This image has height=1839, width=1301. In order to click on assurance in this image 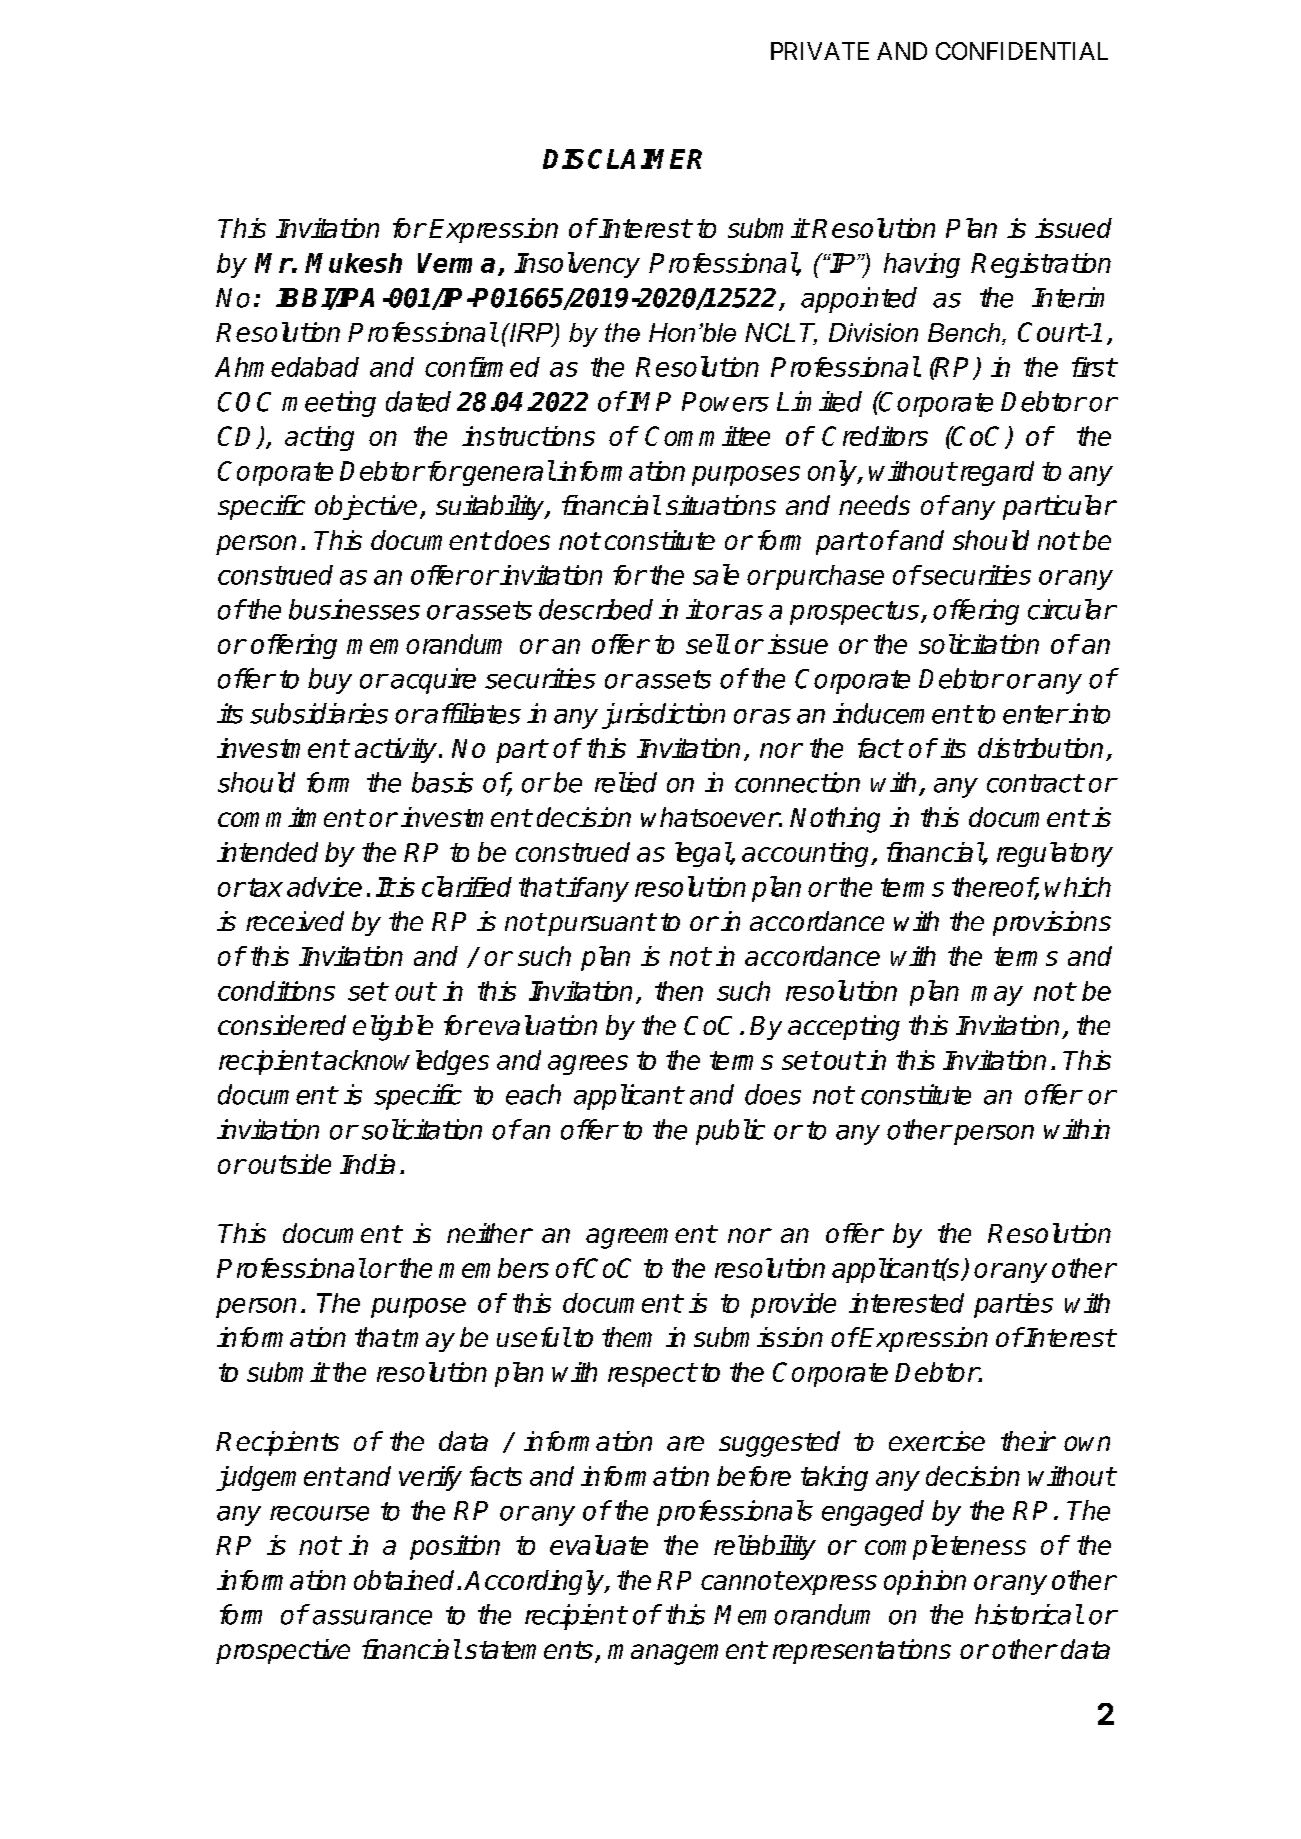, I will do `click(372, 1617)`.
